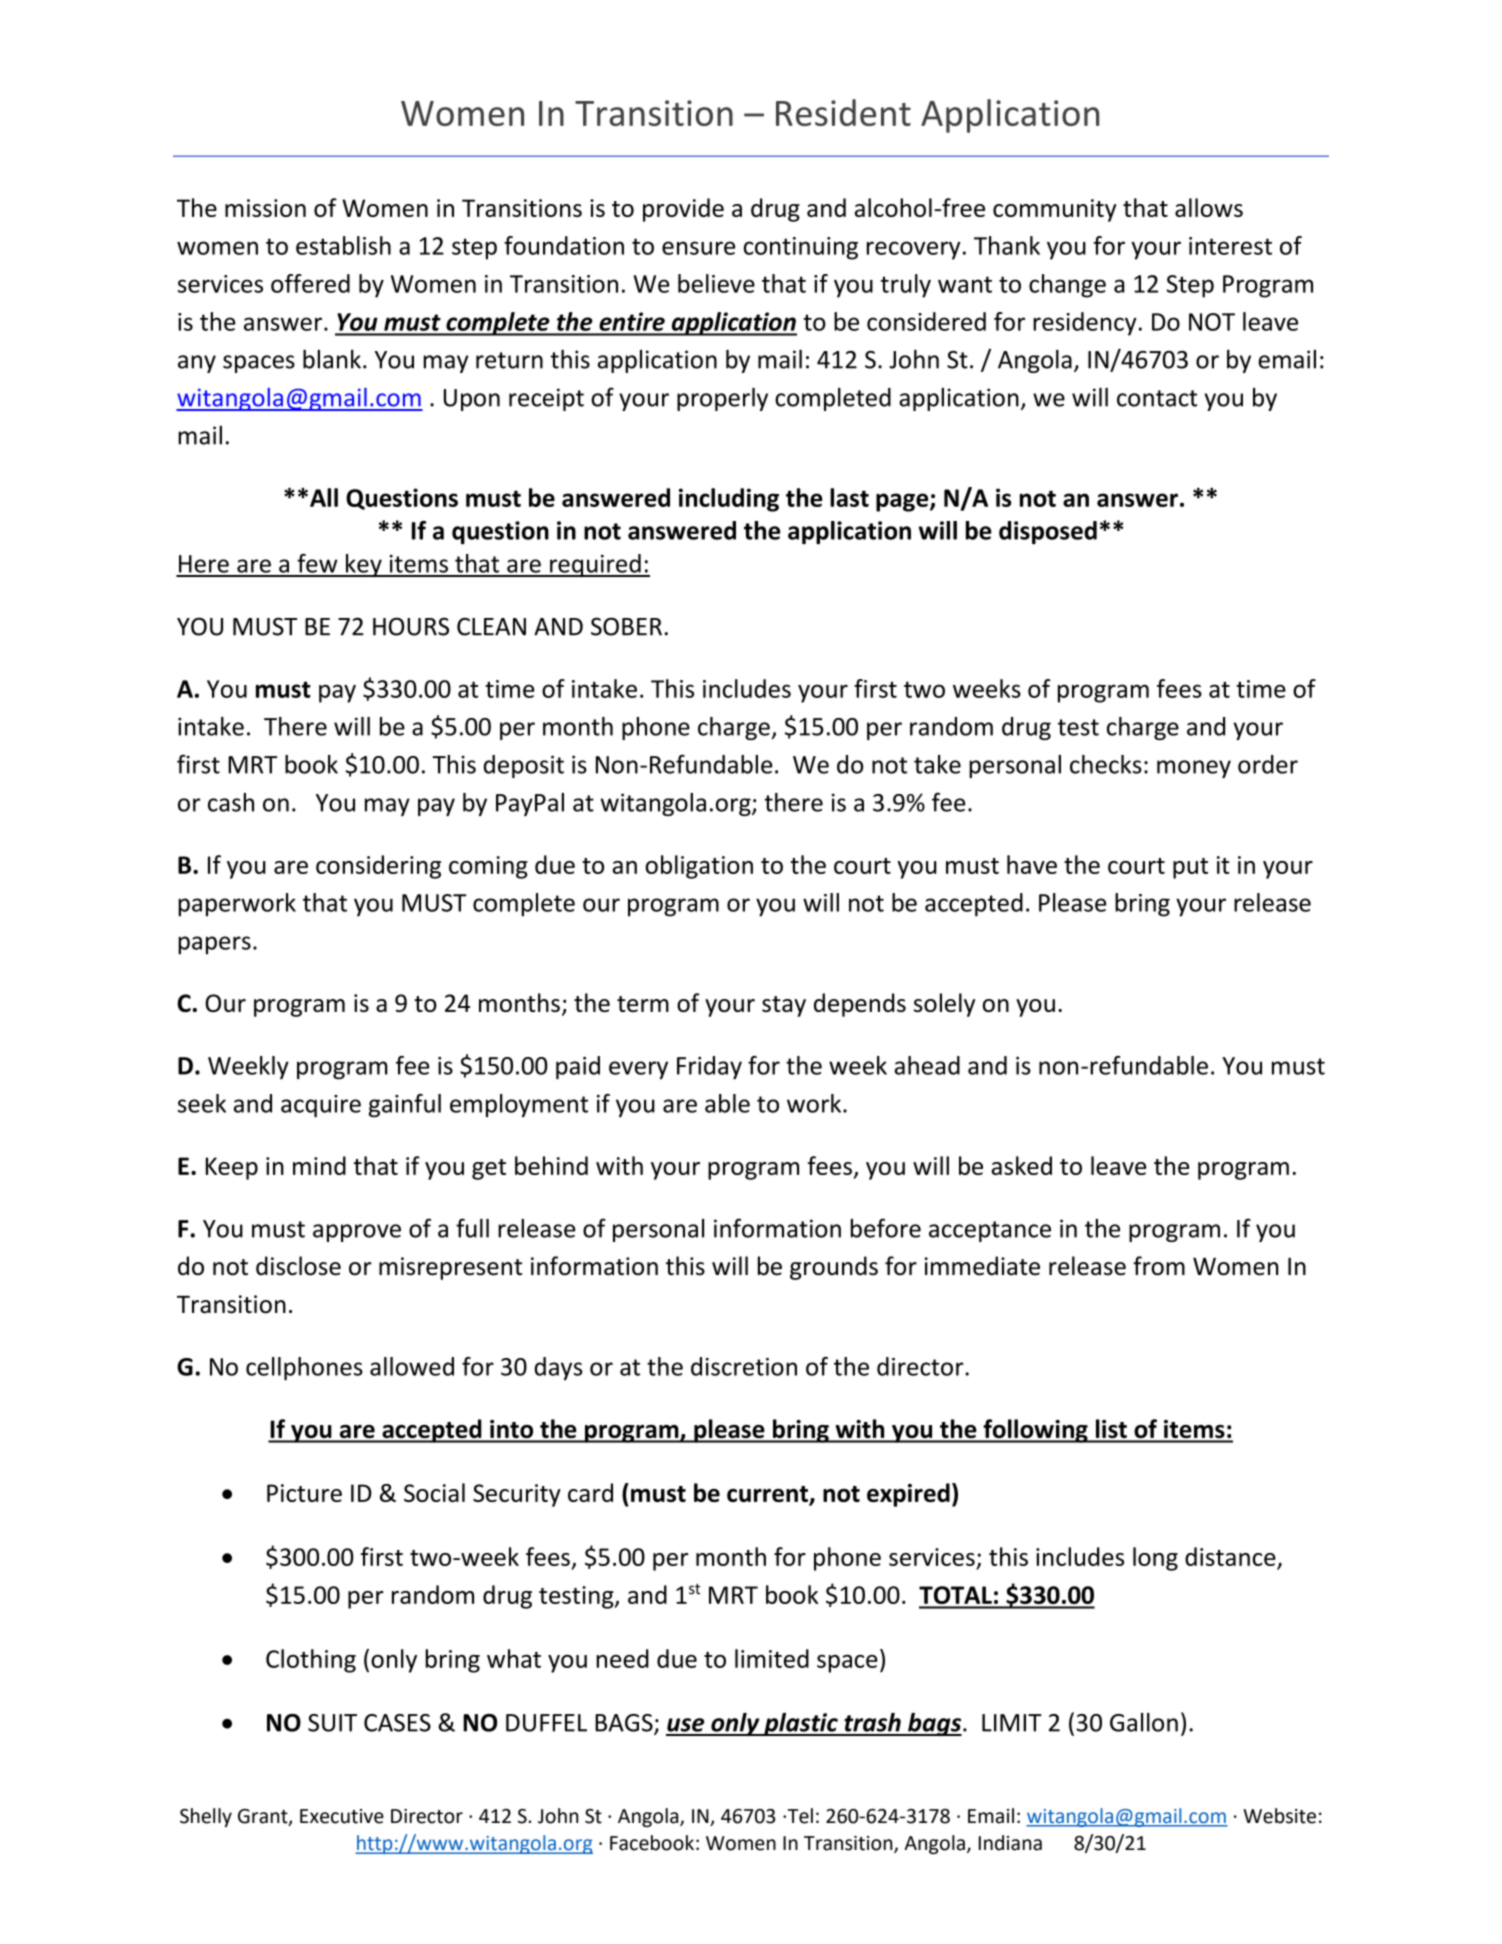 The image size is (1502, 1944). Describe the element at coordinates (342, 1816) in the screenshot. I see `Executive` at that location.
